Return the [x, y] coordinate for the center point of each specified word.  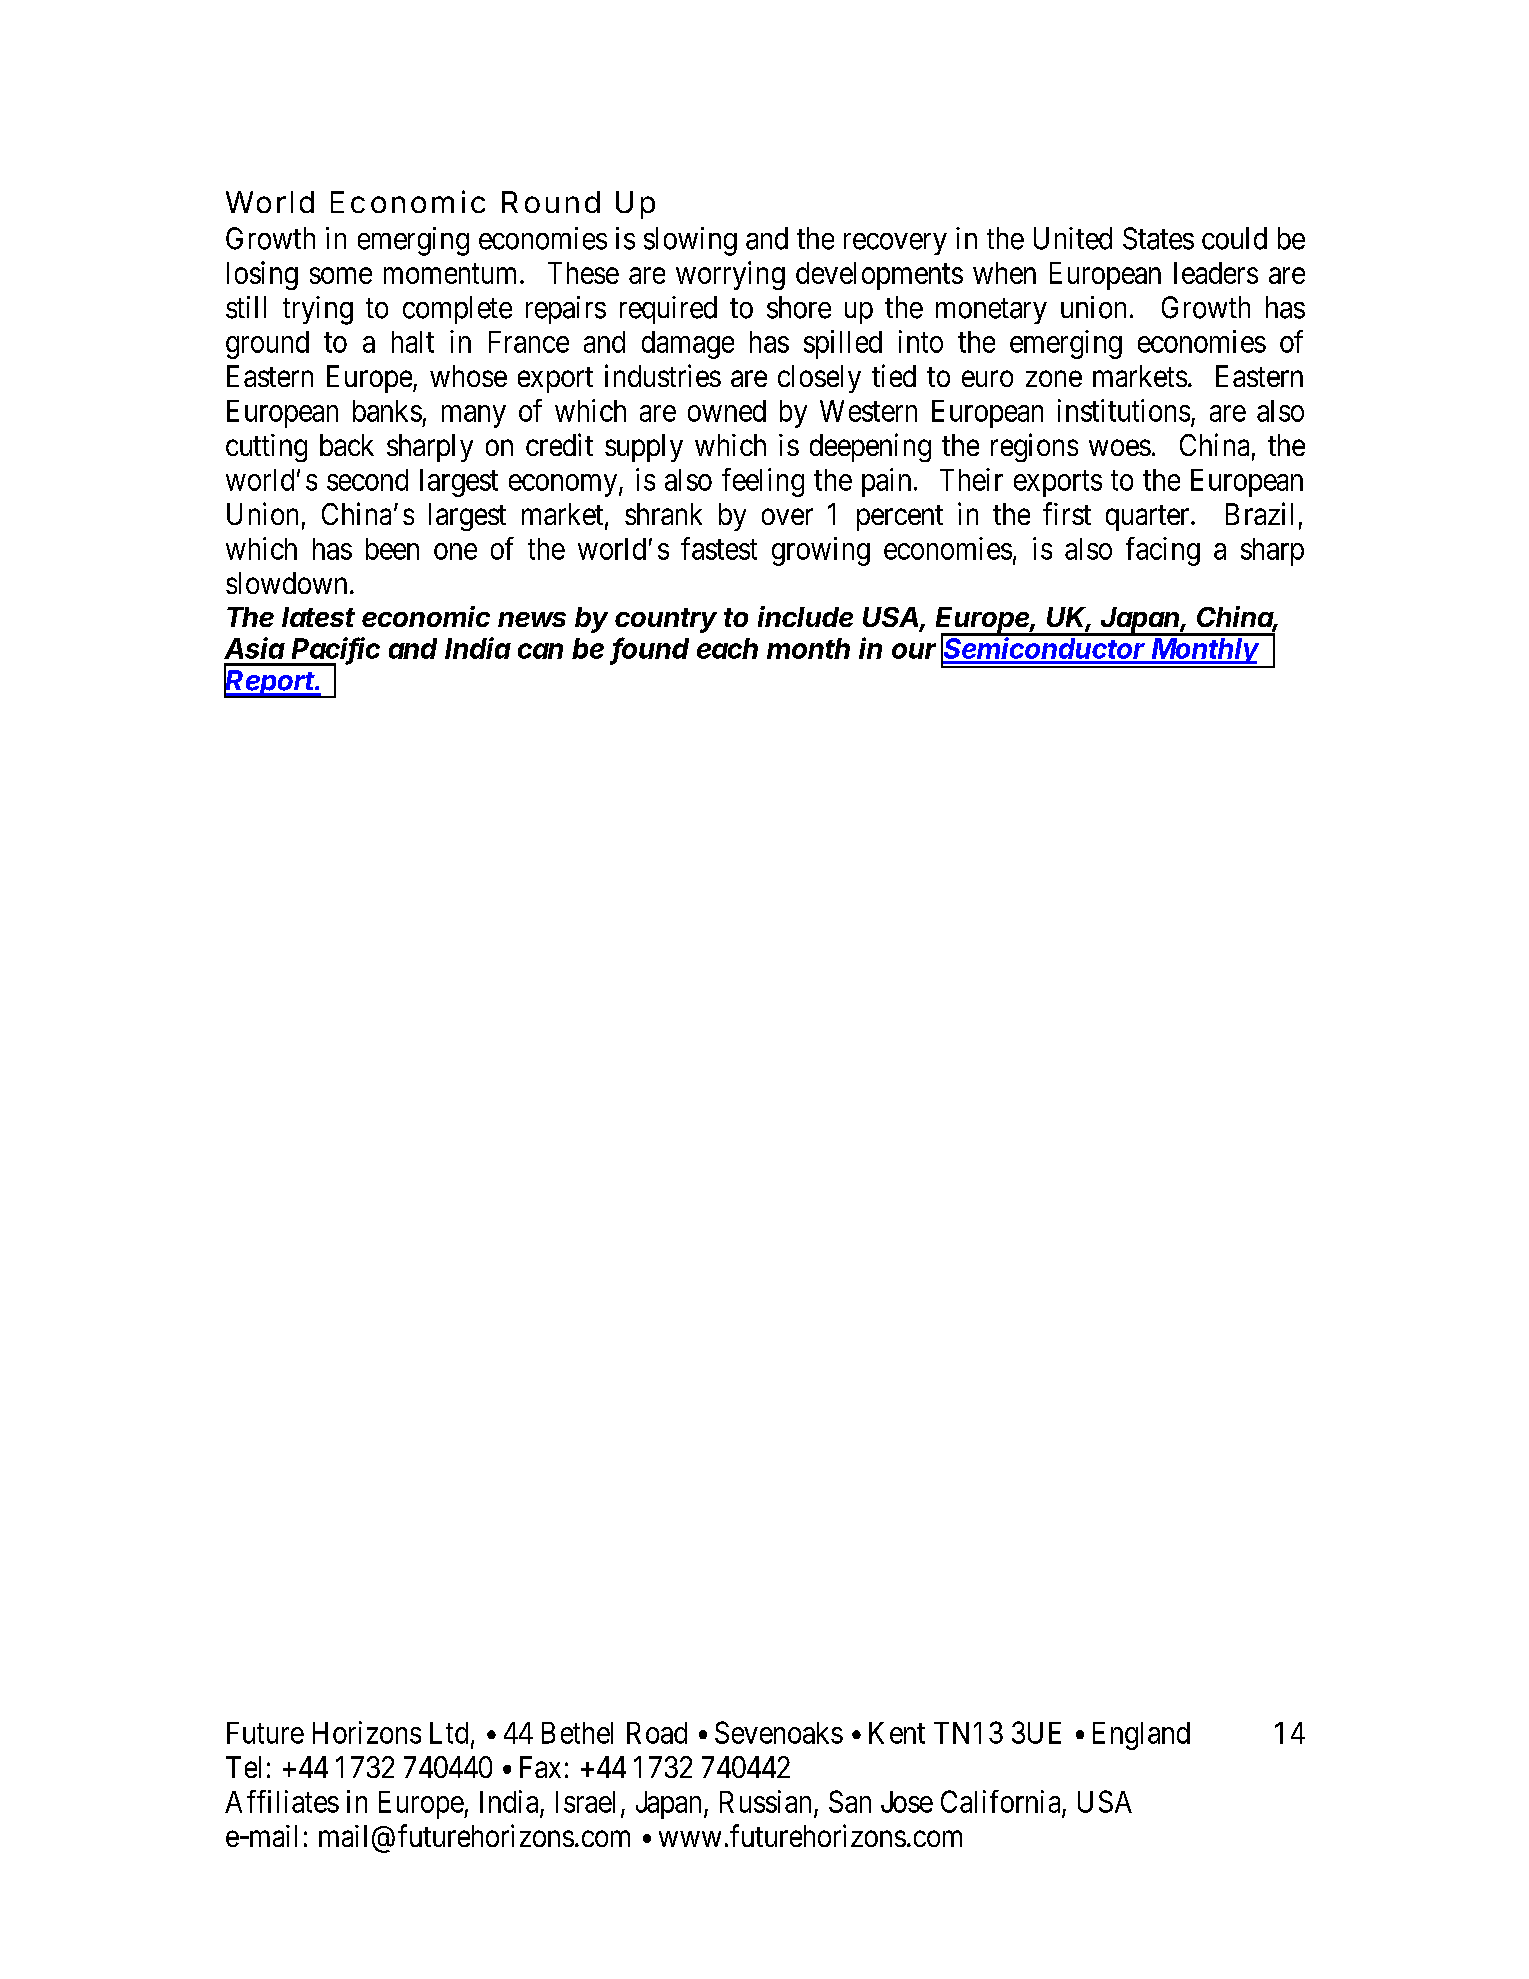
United [1073, 238]
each [727, 648]
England [1141, 1736]
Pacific [336, 649]
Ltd [449, 1733]
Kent [897, 1733]
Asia [254, 648]
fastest [719, 548]
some [341, 275]
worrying [730, 275]
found [651, 649]
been [392, 549]
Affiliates [282, 1801]
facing [1163, 551]
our [914, 651]
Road [657, 1733]
